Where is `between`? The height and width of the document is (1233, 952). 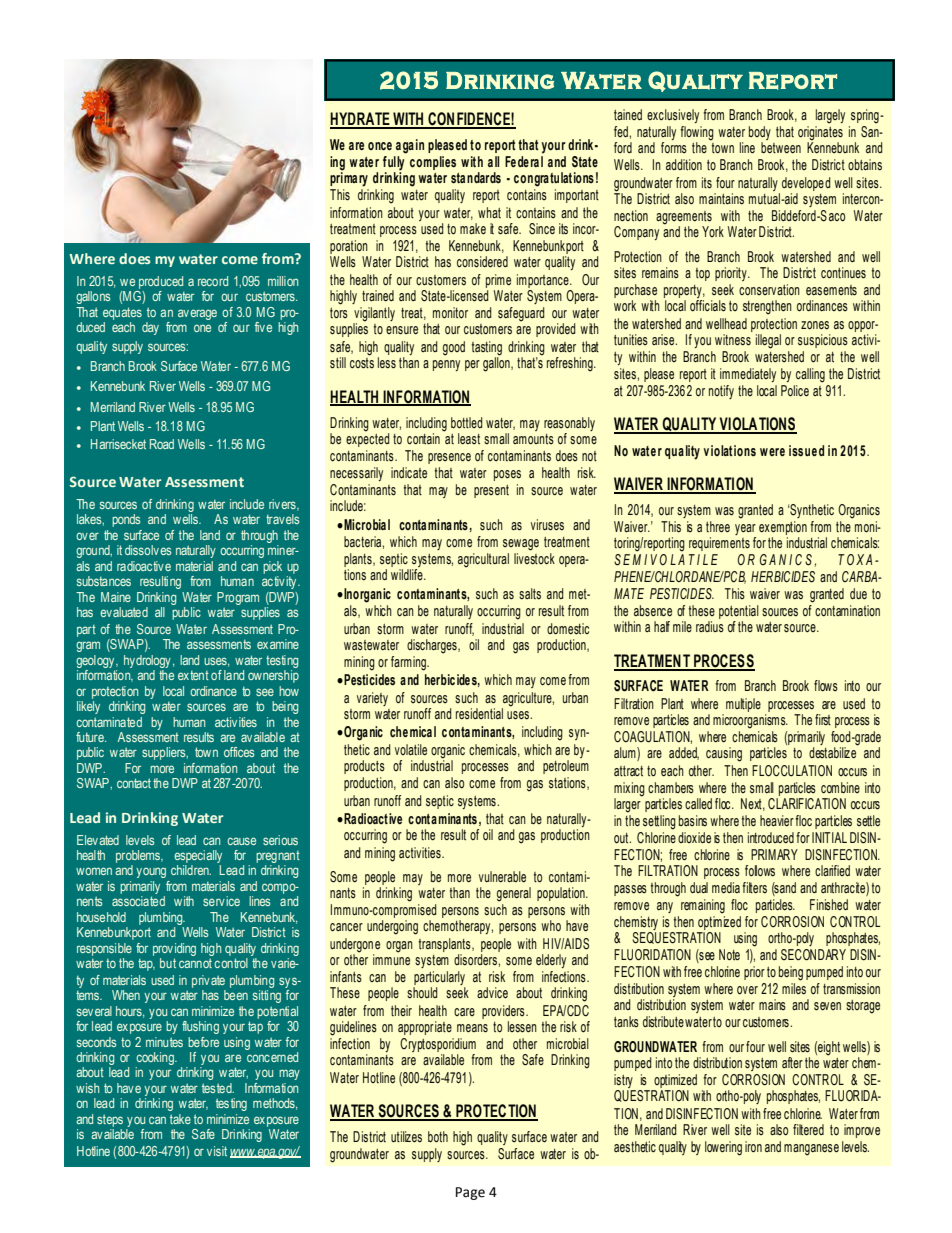 between is located at coordinates (781, 147).
